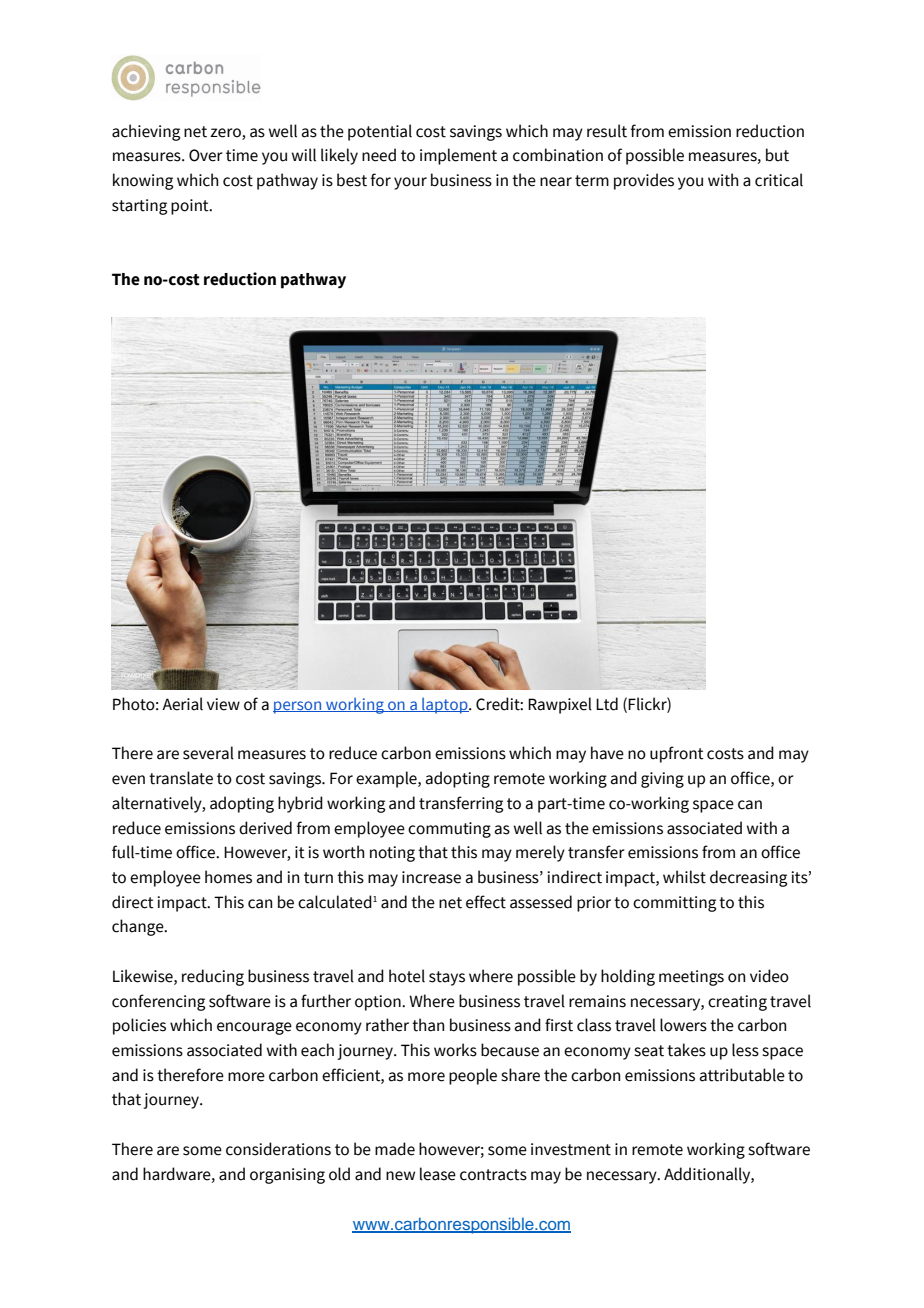 The image size is (924, 1308). I want to click on considerations, so click(278, 1149).
